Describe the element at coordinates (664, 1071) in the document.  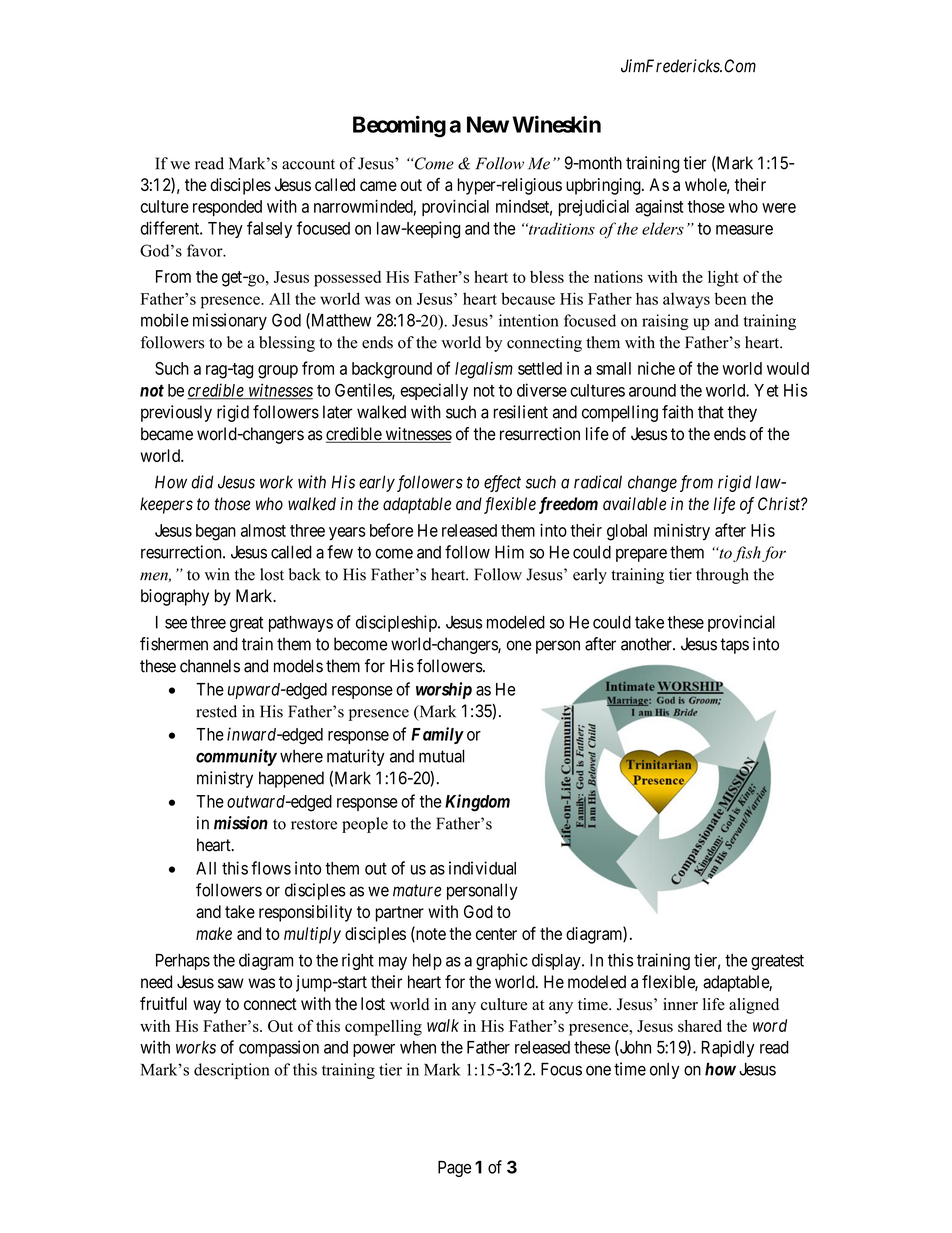
I see `only` at that location.
